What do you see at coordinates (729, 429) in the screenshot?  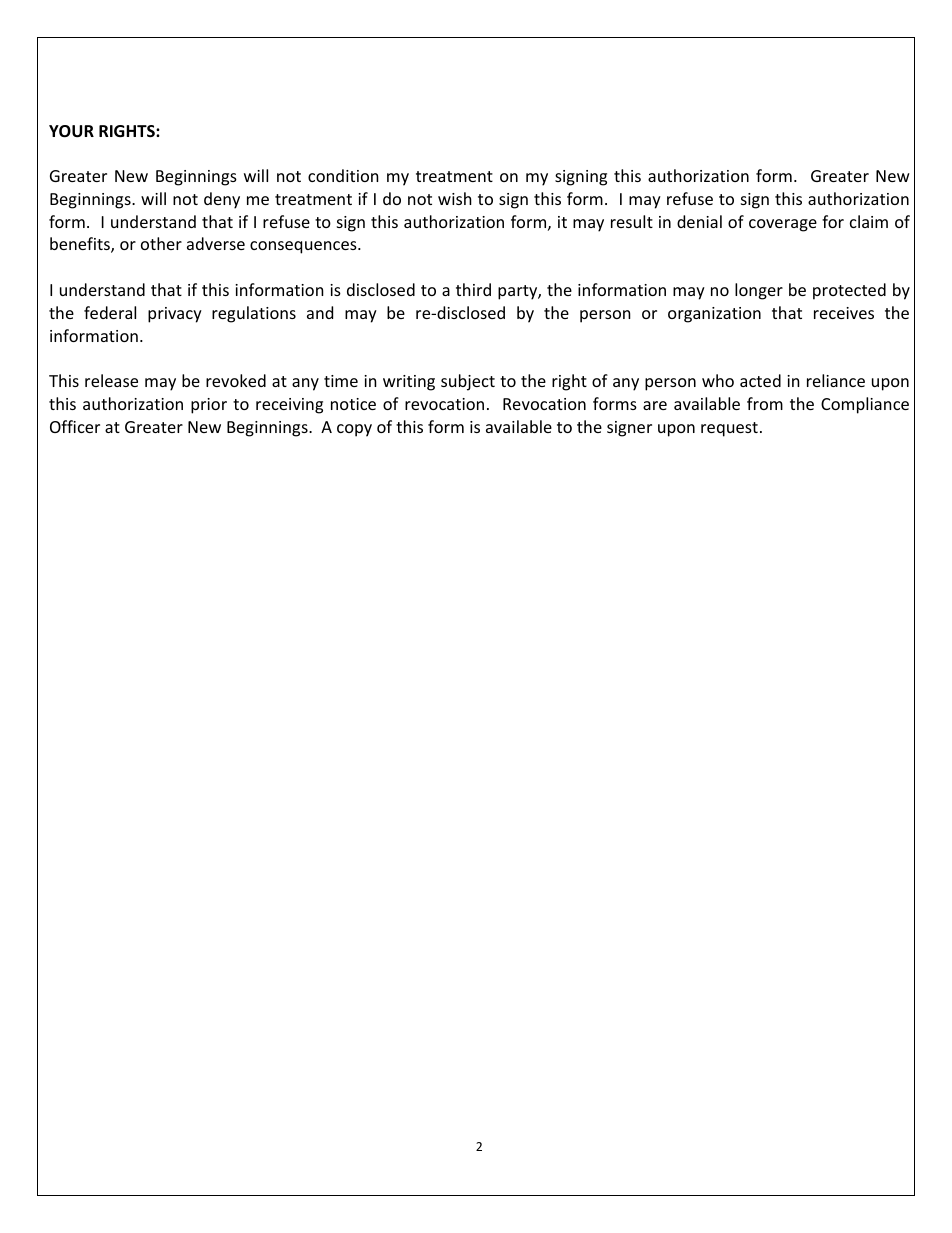 I see `request` at bounding box center [729, 429].
